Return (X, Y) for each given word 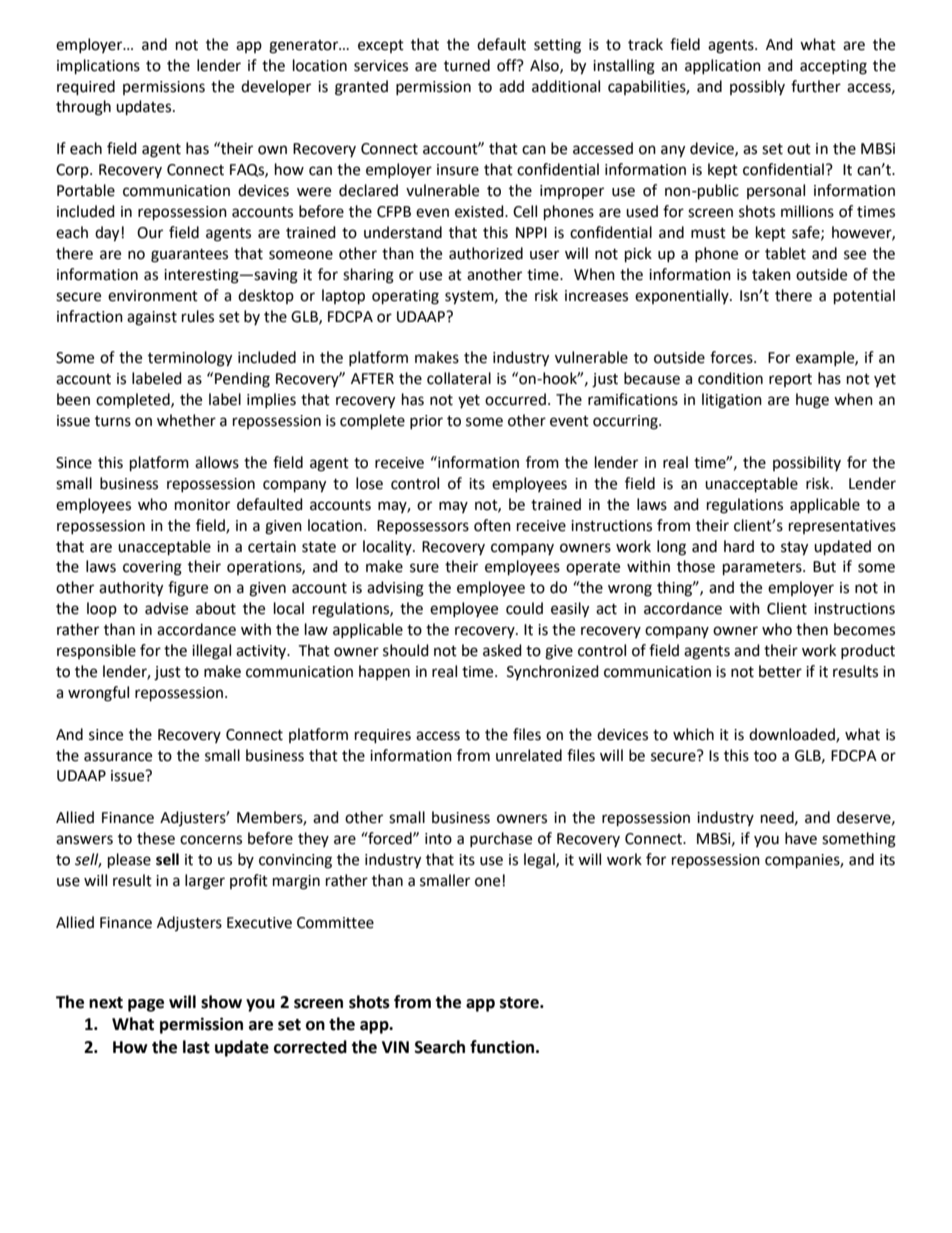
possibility (807, 463)
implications (98, 67)
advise (166, 608)
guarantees (189, 256)
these (156, 838)
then (812, 629)
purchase (501, 839)
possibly (757, 87)
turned (467, 65)
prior (426, 422)
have (801, 838)
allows (217, 462)
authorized (486, 253)
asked (502, 650)
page (146, 1005)
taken (771, 274)
